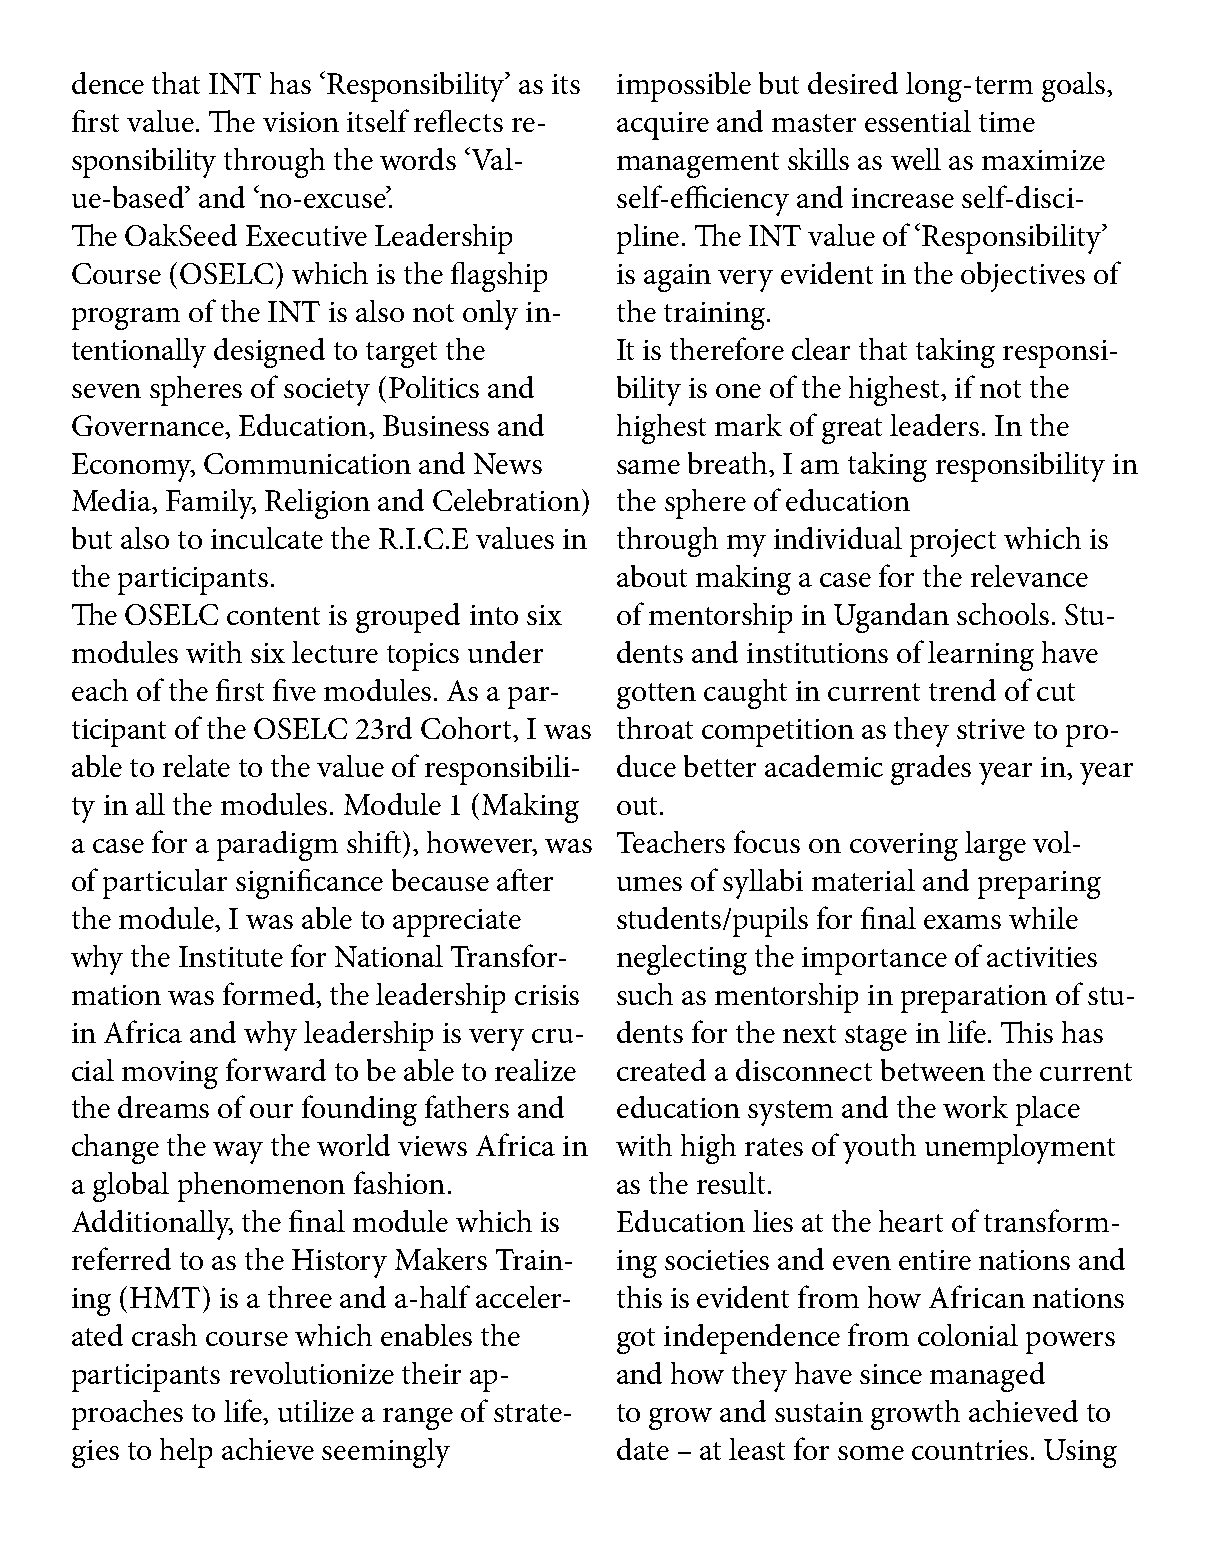 The width and height of the document is (1209, 1565). I want to click on throat, so click(655, 728).
